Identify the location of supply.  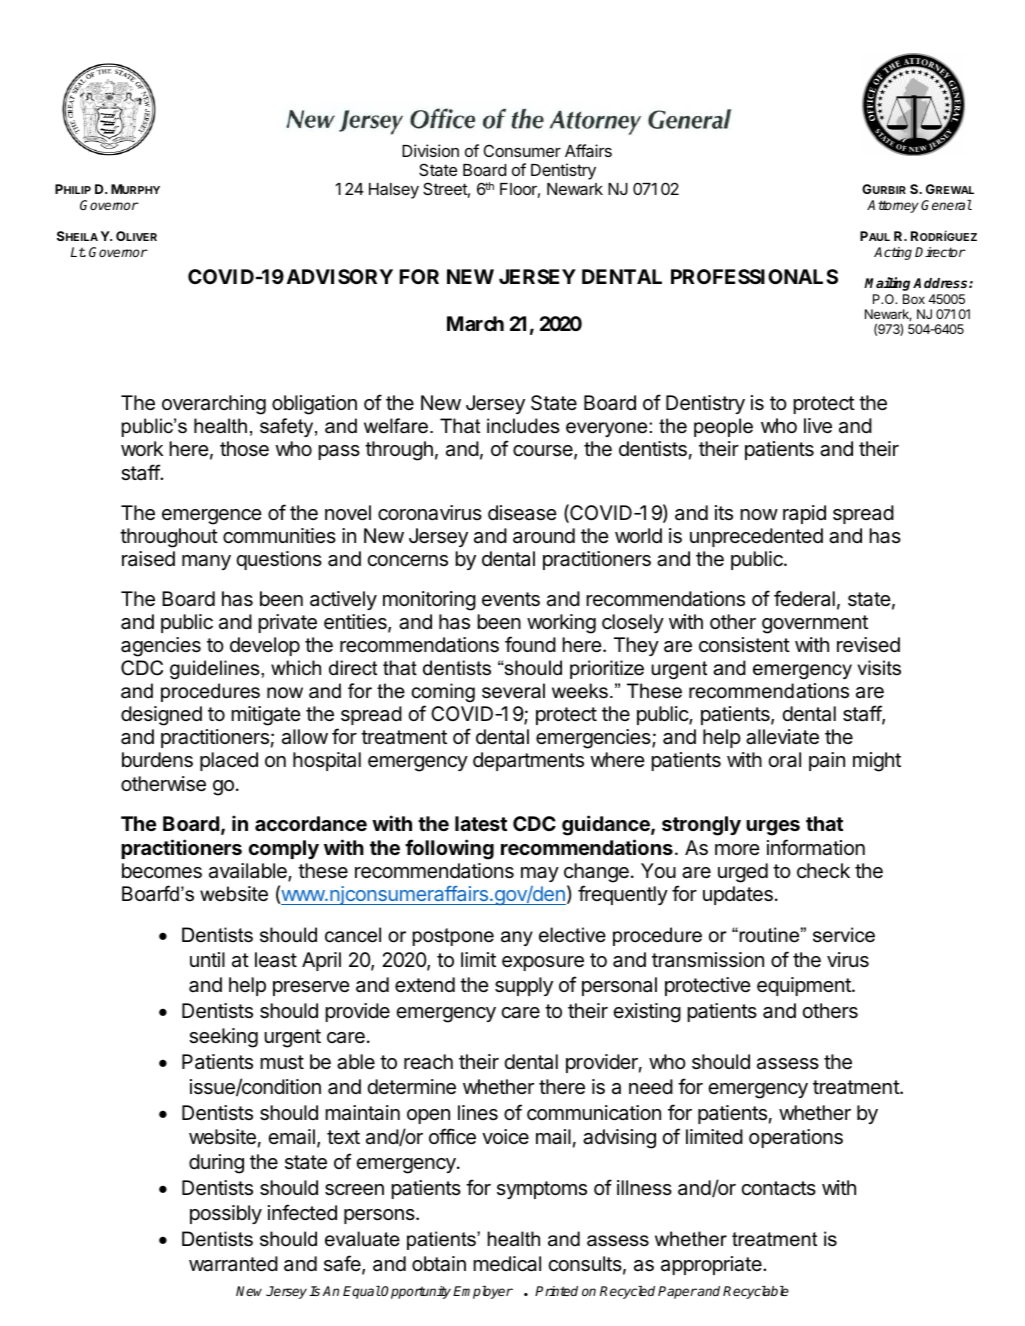
(524, 986).
